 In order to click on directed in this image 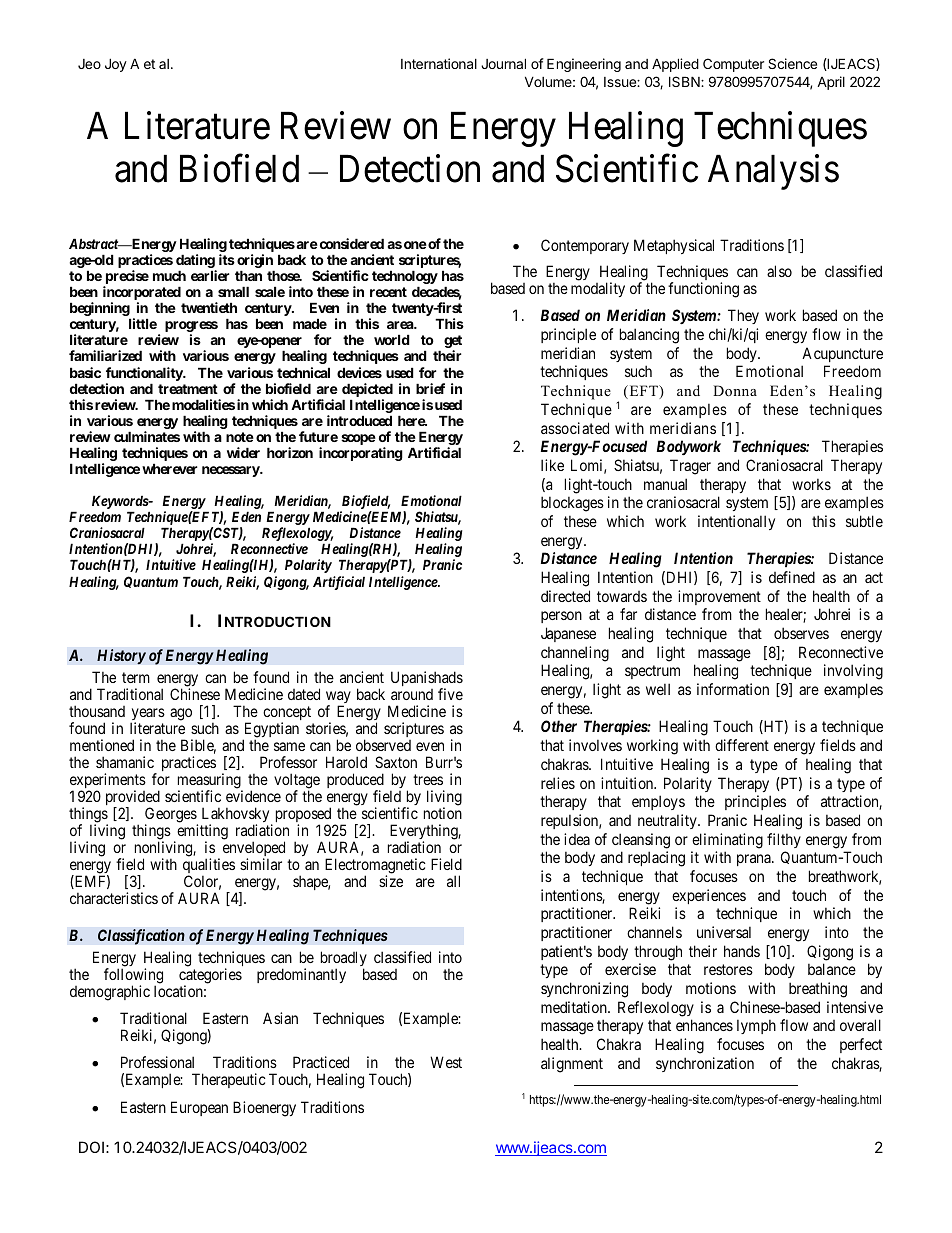, I will do `click(565, 596)`.
